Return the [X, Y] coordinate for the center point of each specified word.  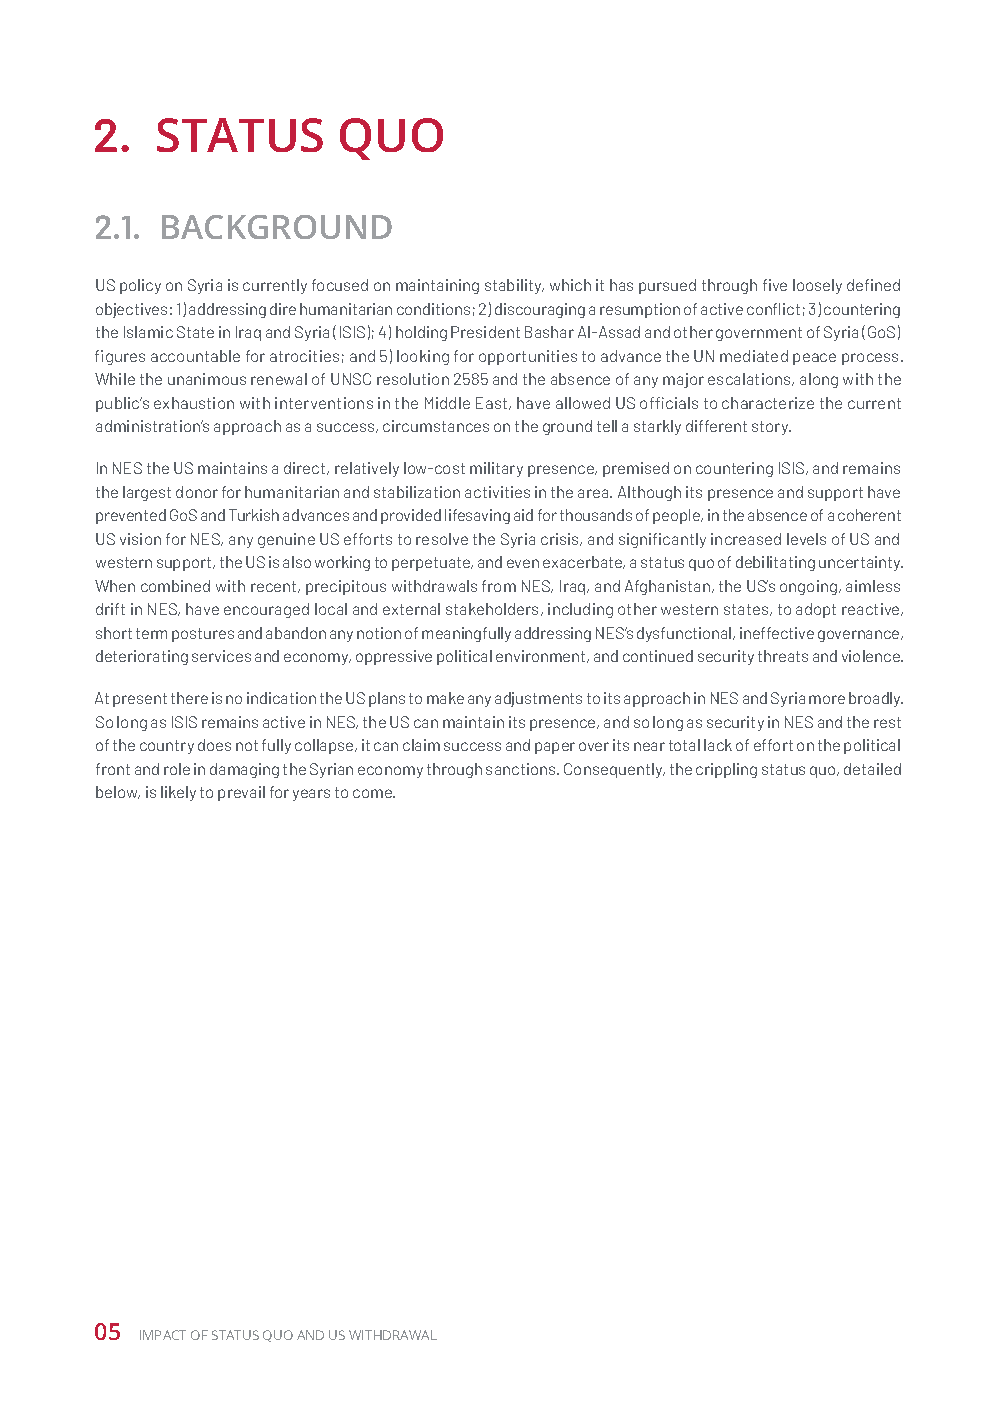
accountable [195, 356]
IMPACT [163, 1335]
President [485, 332]
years [311, 795]
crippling [726, 770]
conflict [773, 309]
